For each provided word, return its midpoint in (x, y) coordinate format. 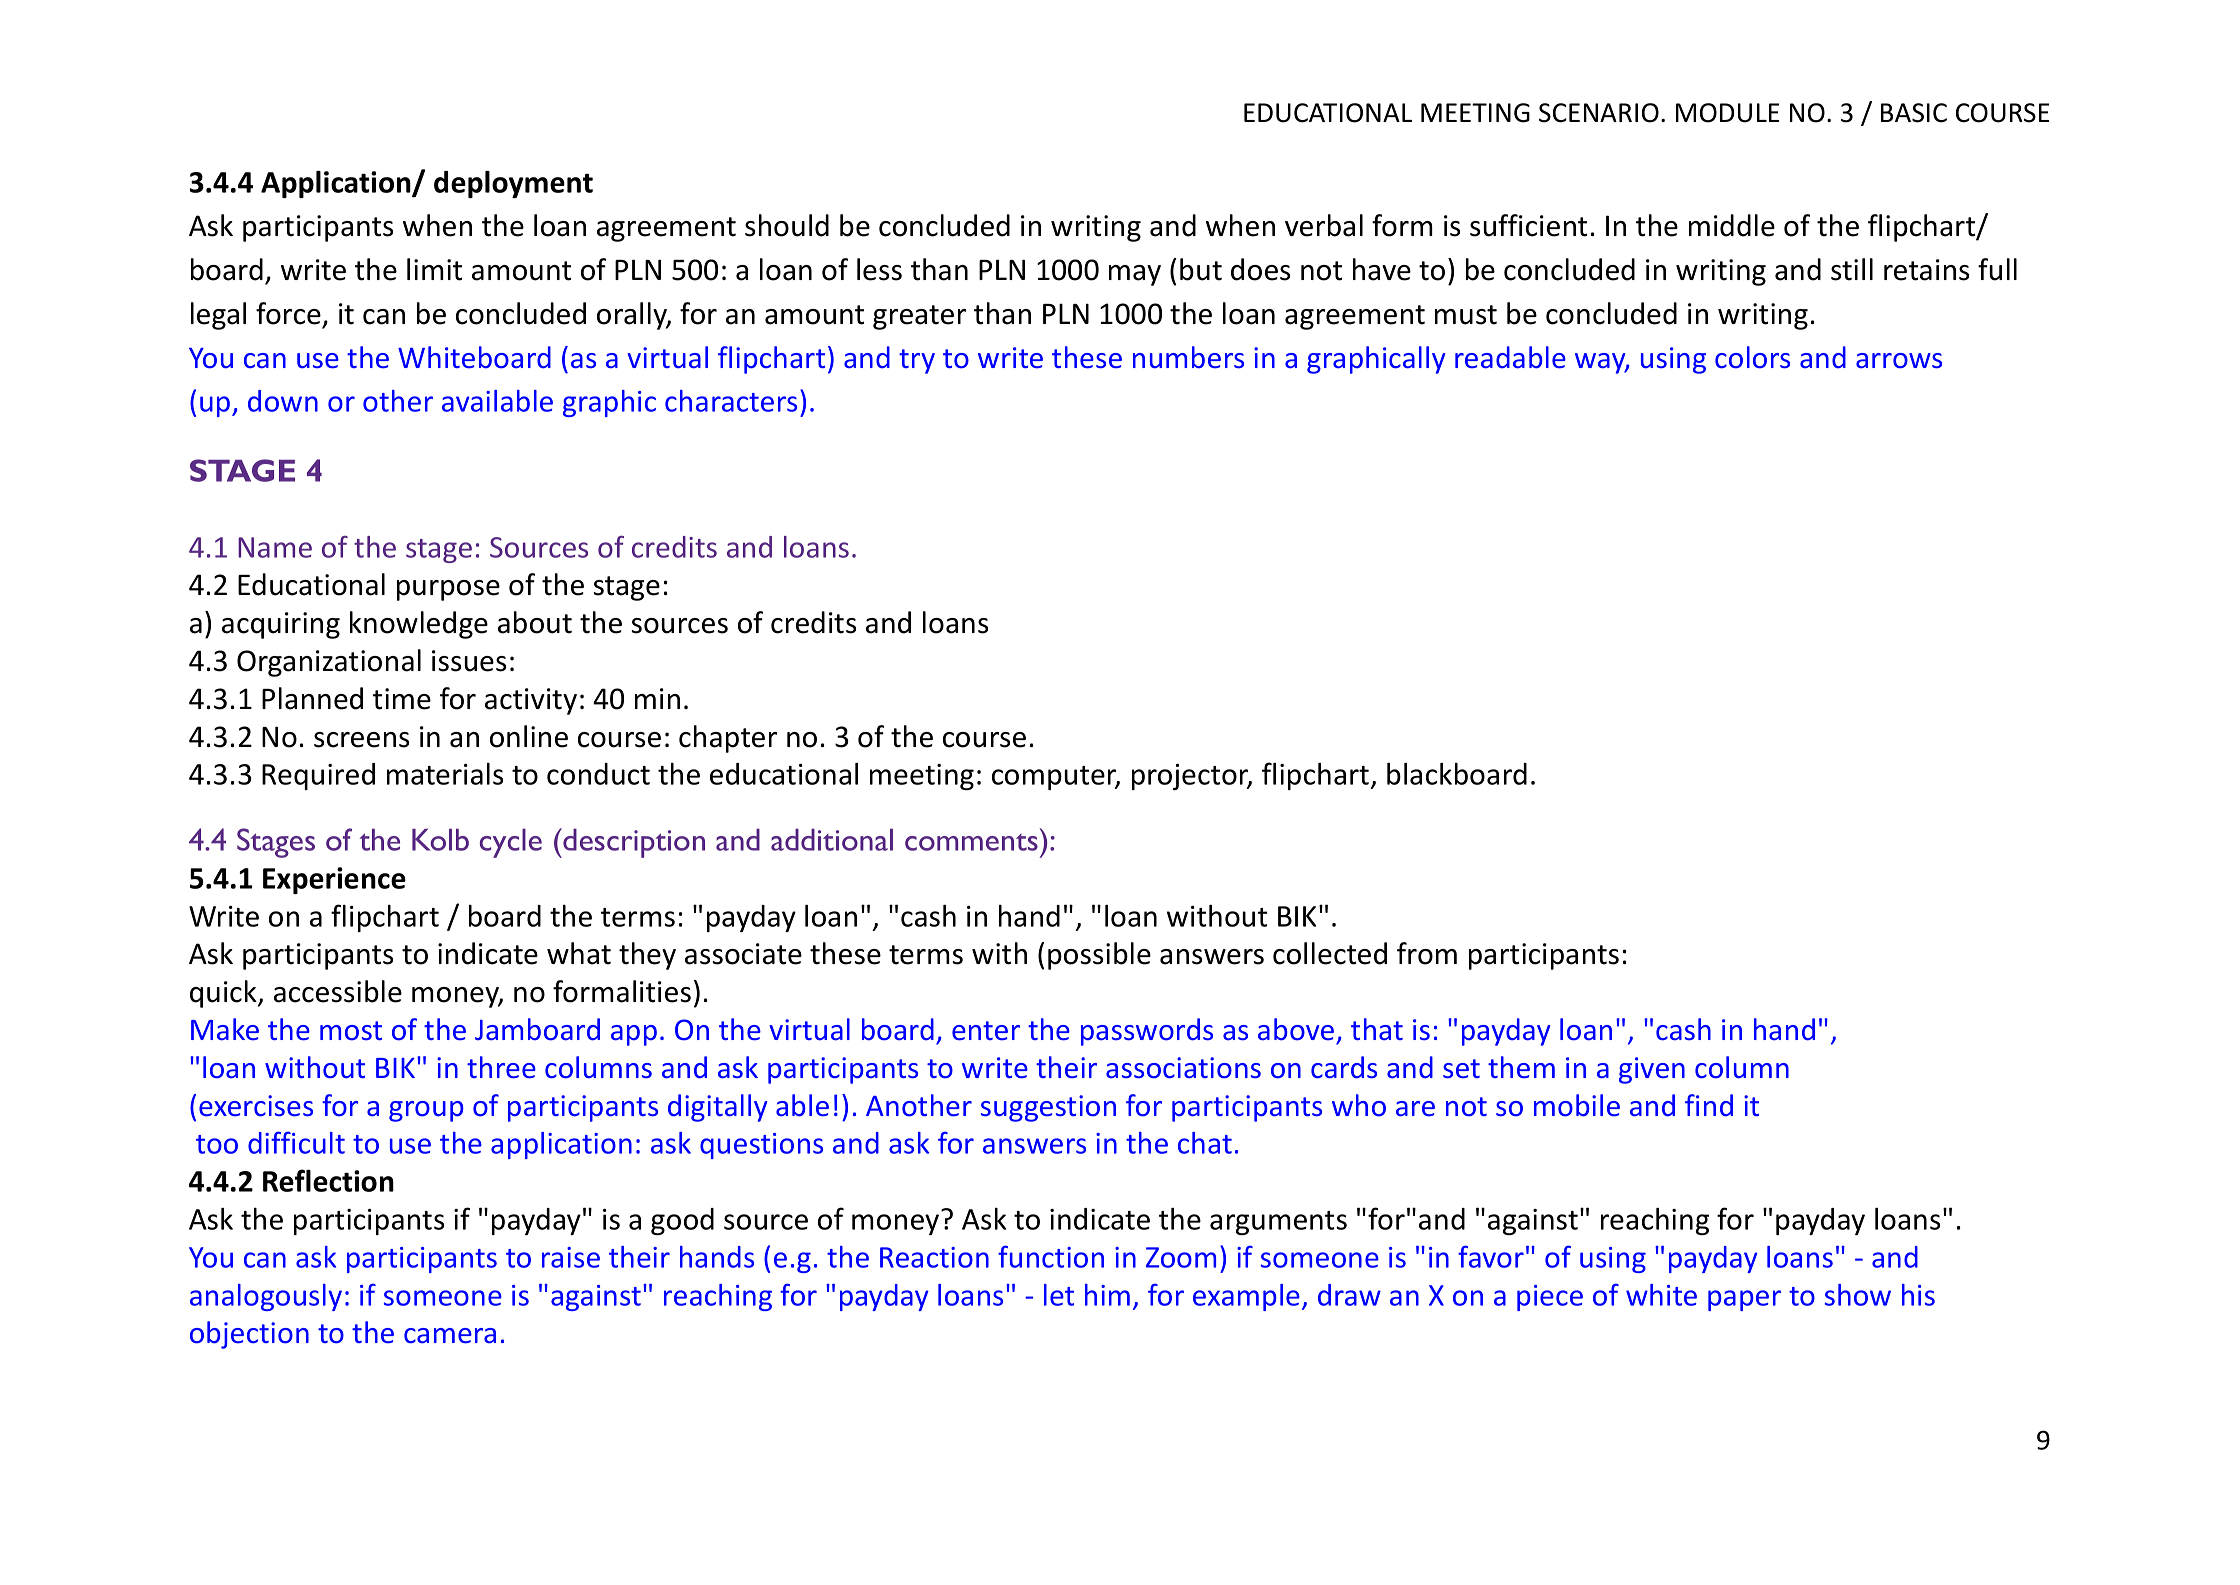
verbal (1324, 225)
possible (1099, 956)
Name (275, 547)
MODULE (1727, 113)
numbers (1188, 357)
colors (1752, 357)
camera (450, 1336)
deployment (513, 184)
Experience (334, 880)
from (1427, 953)
